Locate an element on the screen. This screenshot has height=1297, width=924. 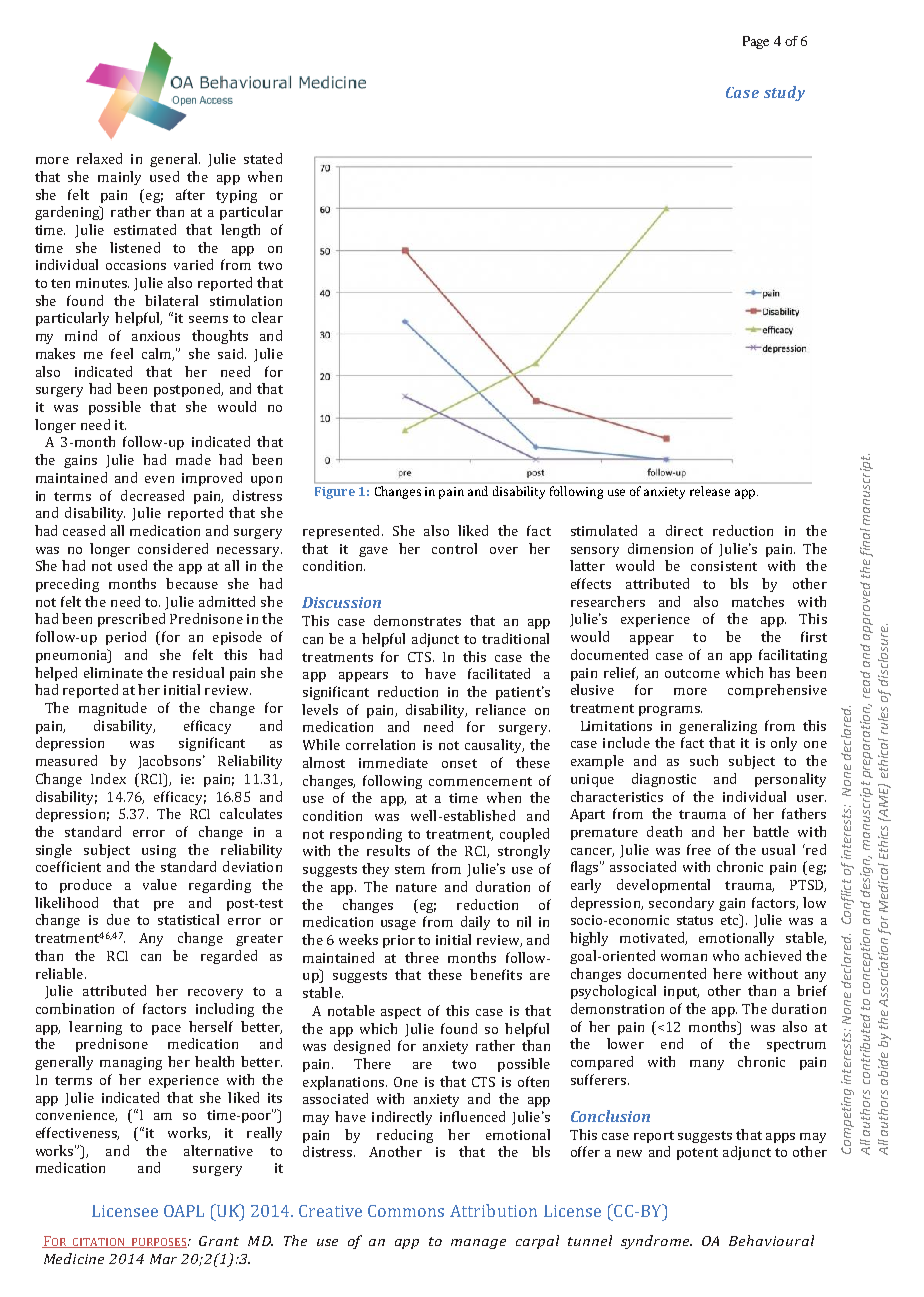
using is located at coordinates (159, 851).
